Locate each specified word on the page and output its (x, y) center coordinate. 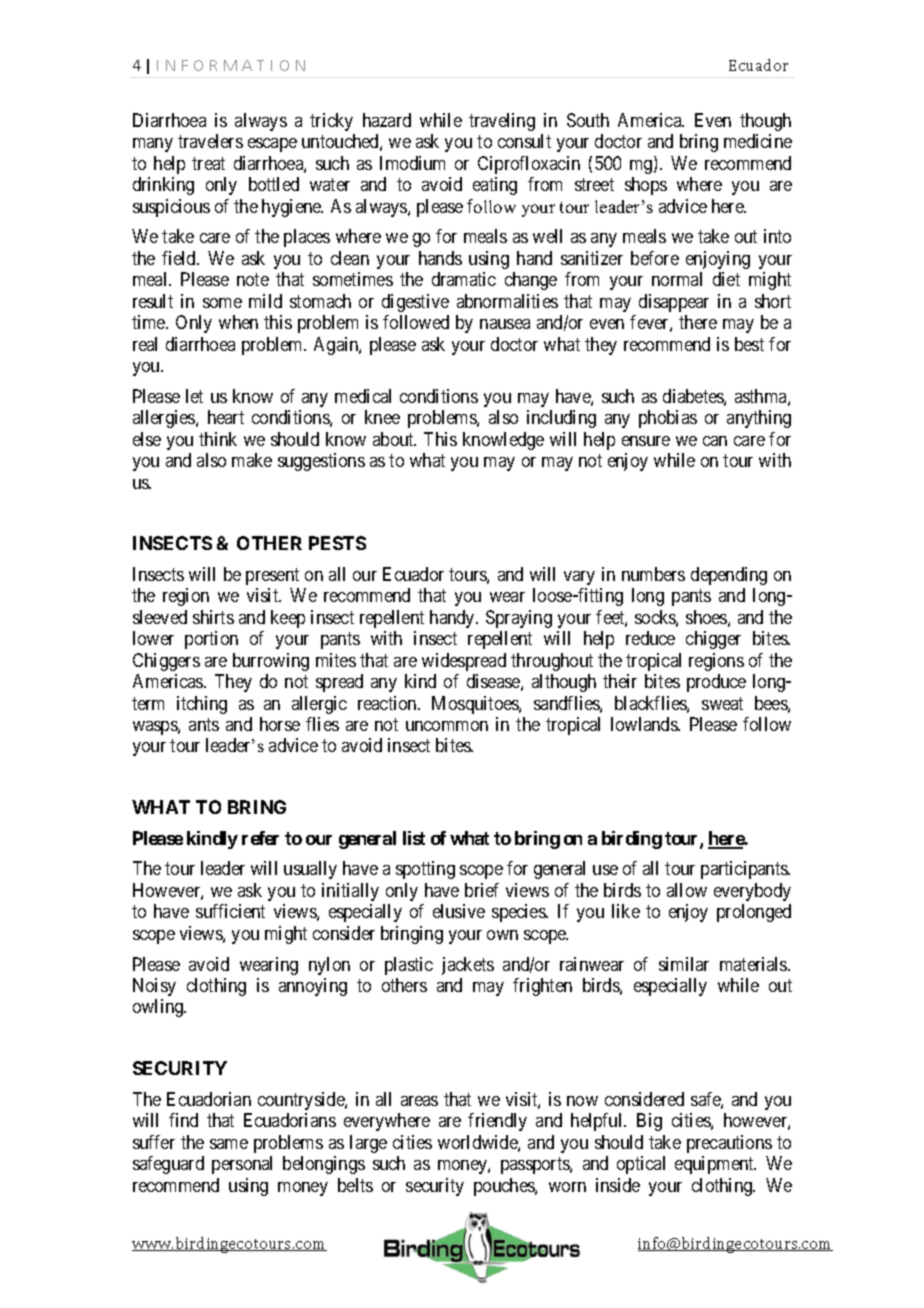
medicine (758, 141)
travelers (210, 141)
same (229, 1144)
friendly (497, 1122)
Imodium (412, 163)
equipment (715, 1165)
